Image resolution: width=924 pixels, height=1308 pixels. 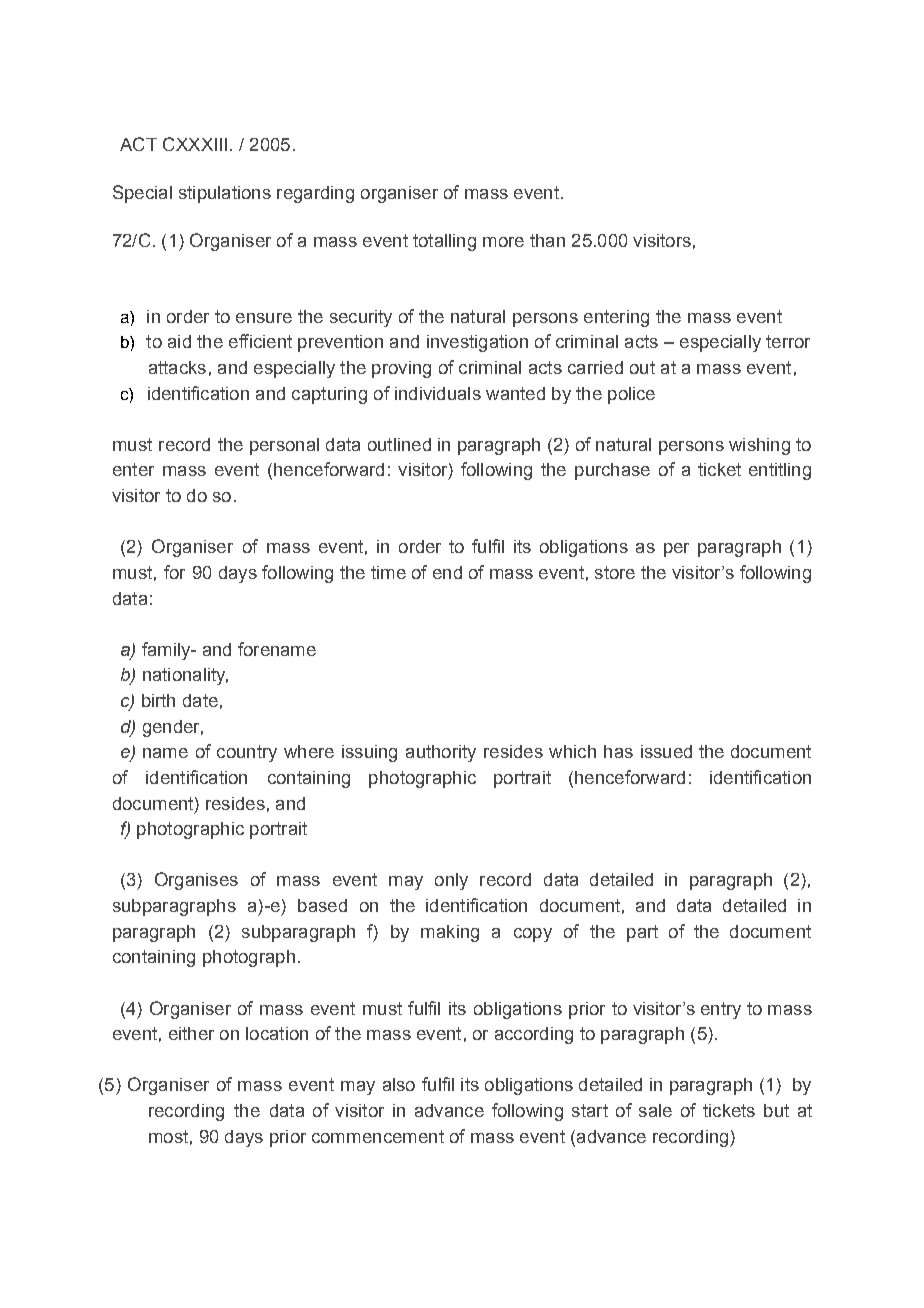 I want to click on than, so click(x=547, y=240).
